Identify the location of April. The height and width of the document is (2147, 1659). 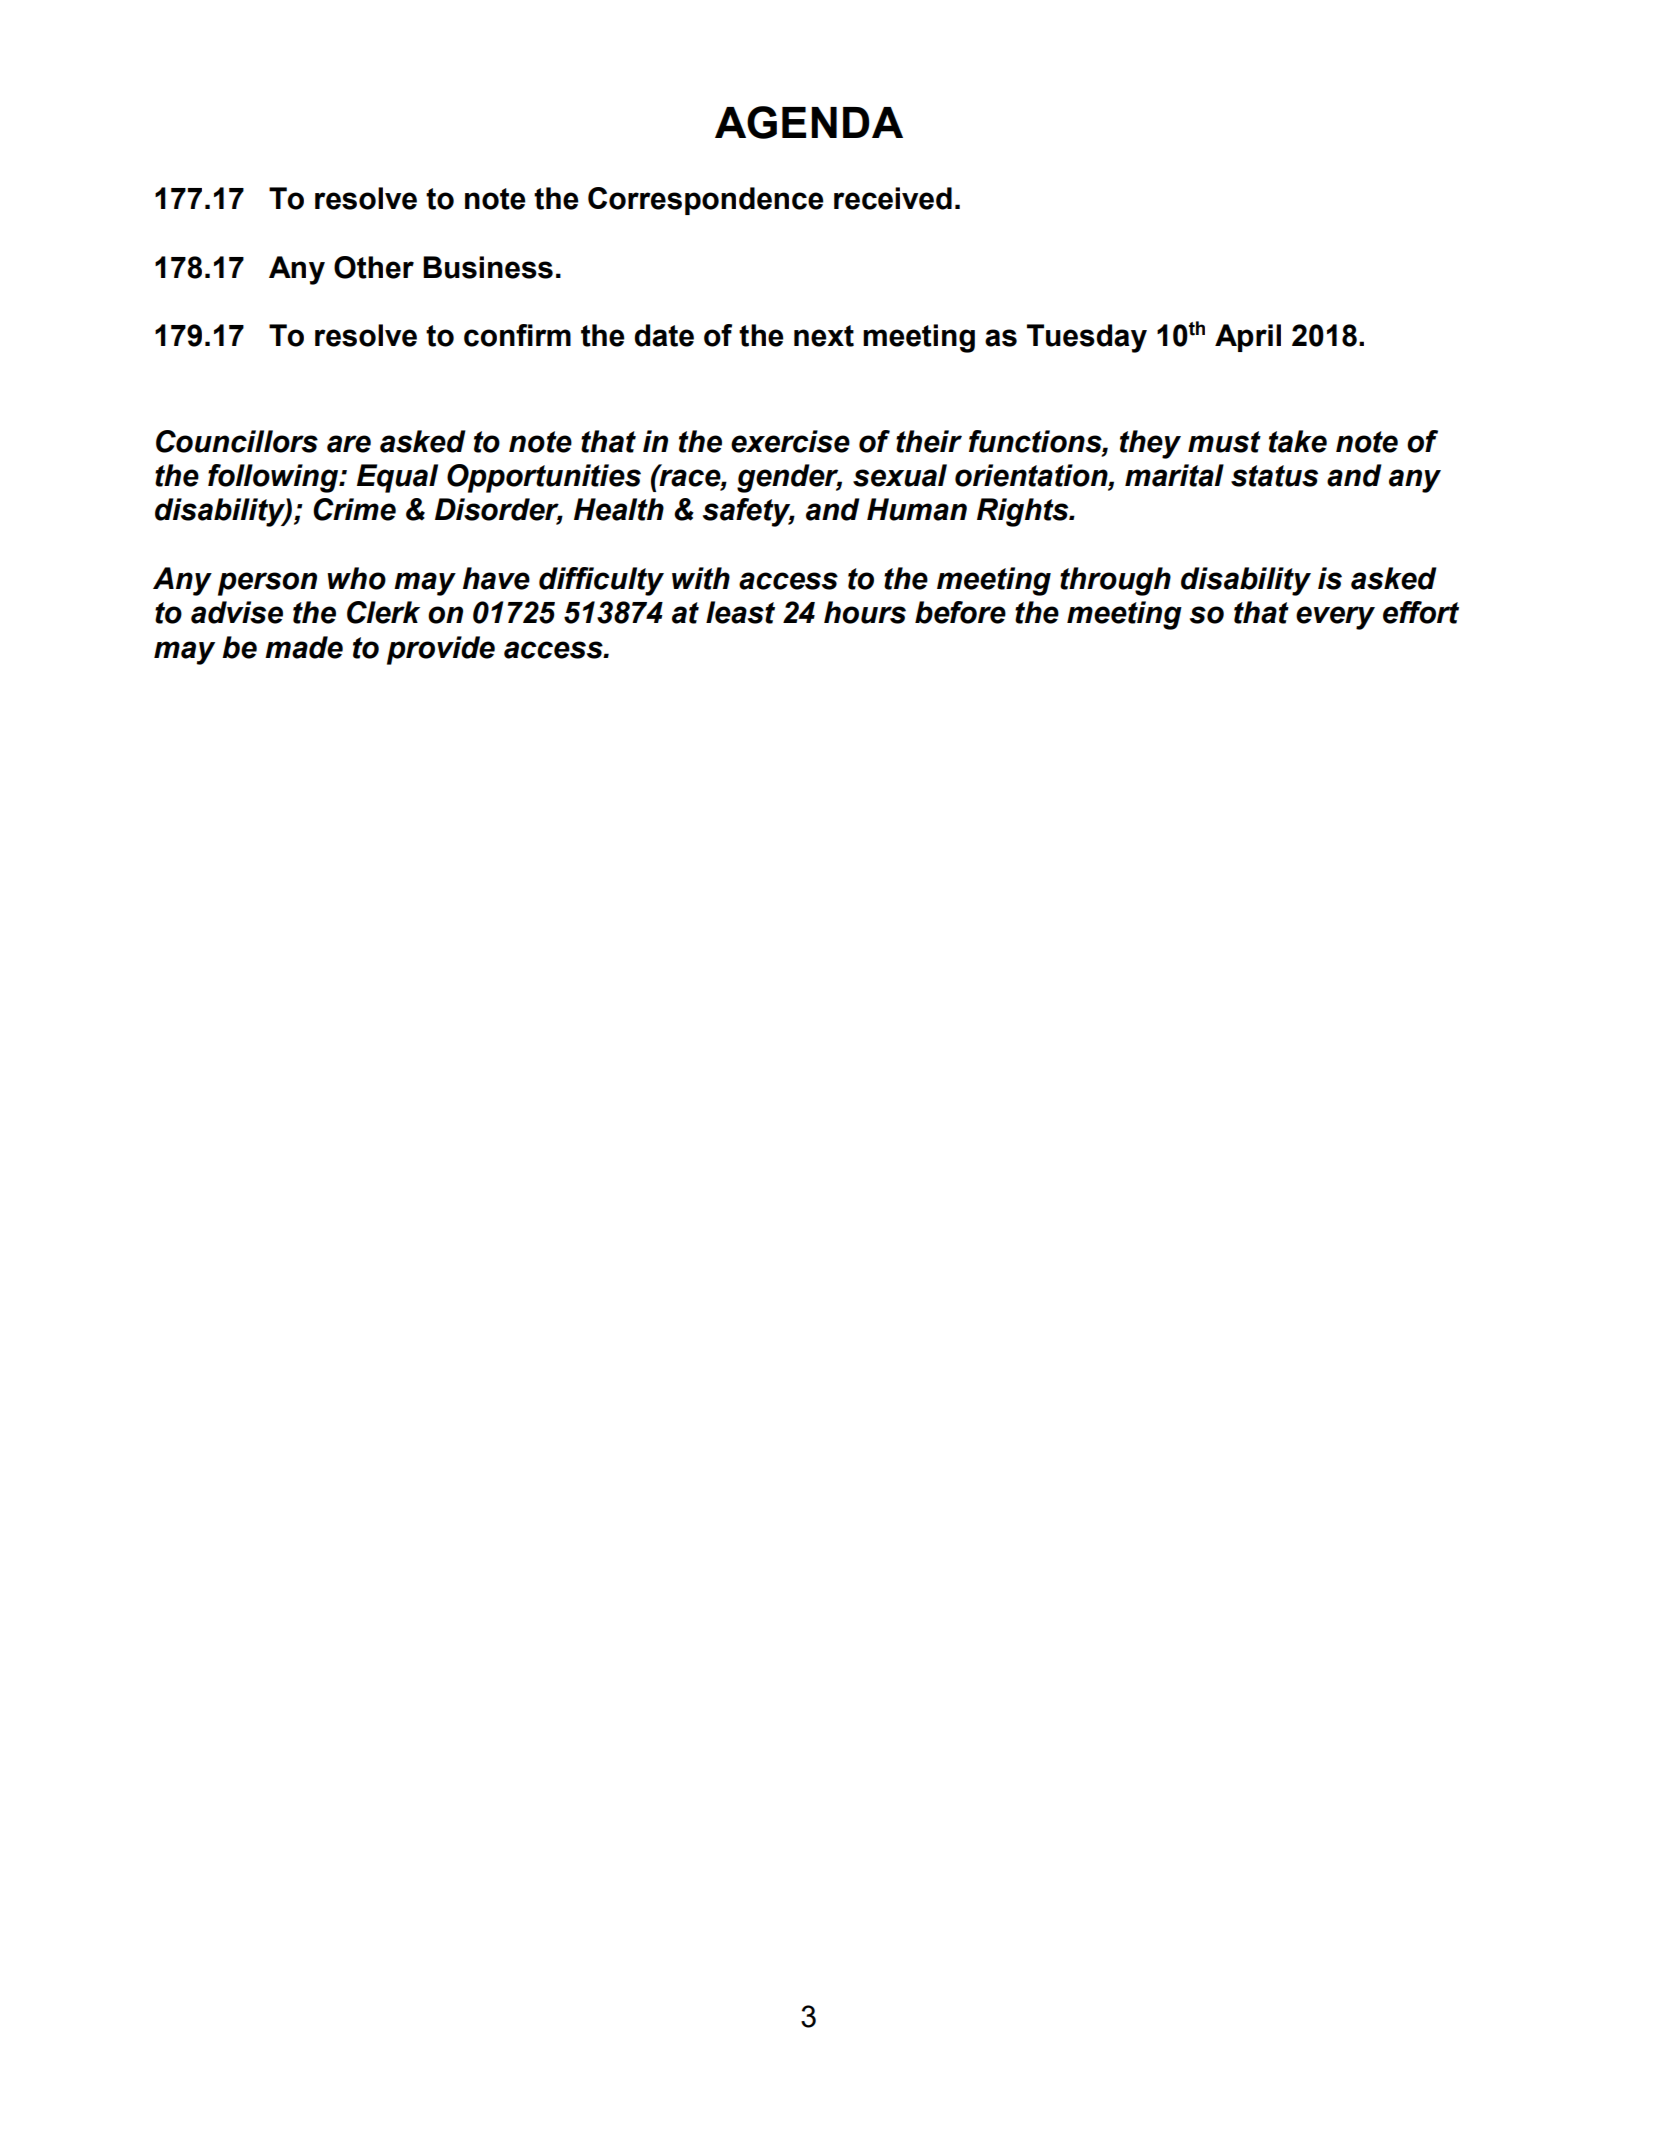
(1248, 338).
